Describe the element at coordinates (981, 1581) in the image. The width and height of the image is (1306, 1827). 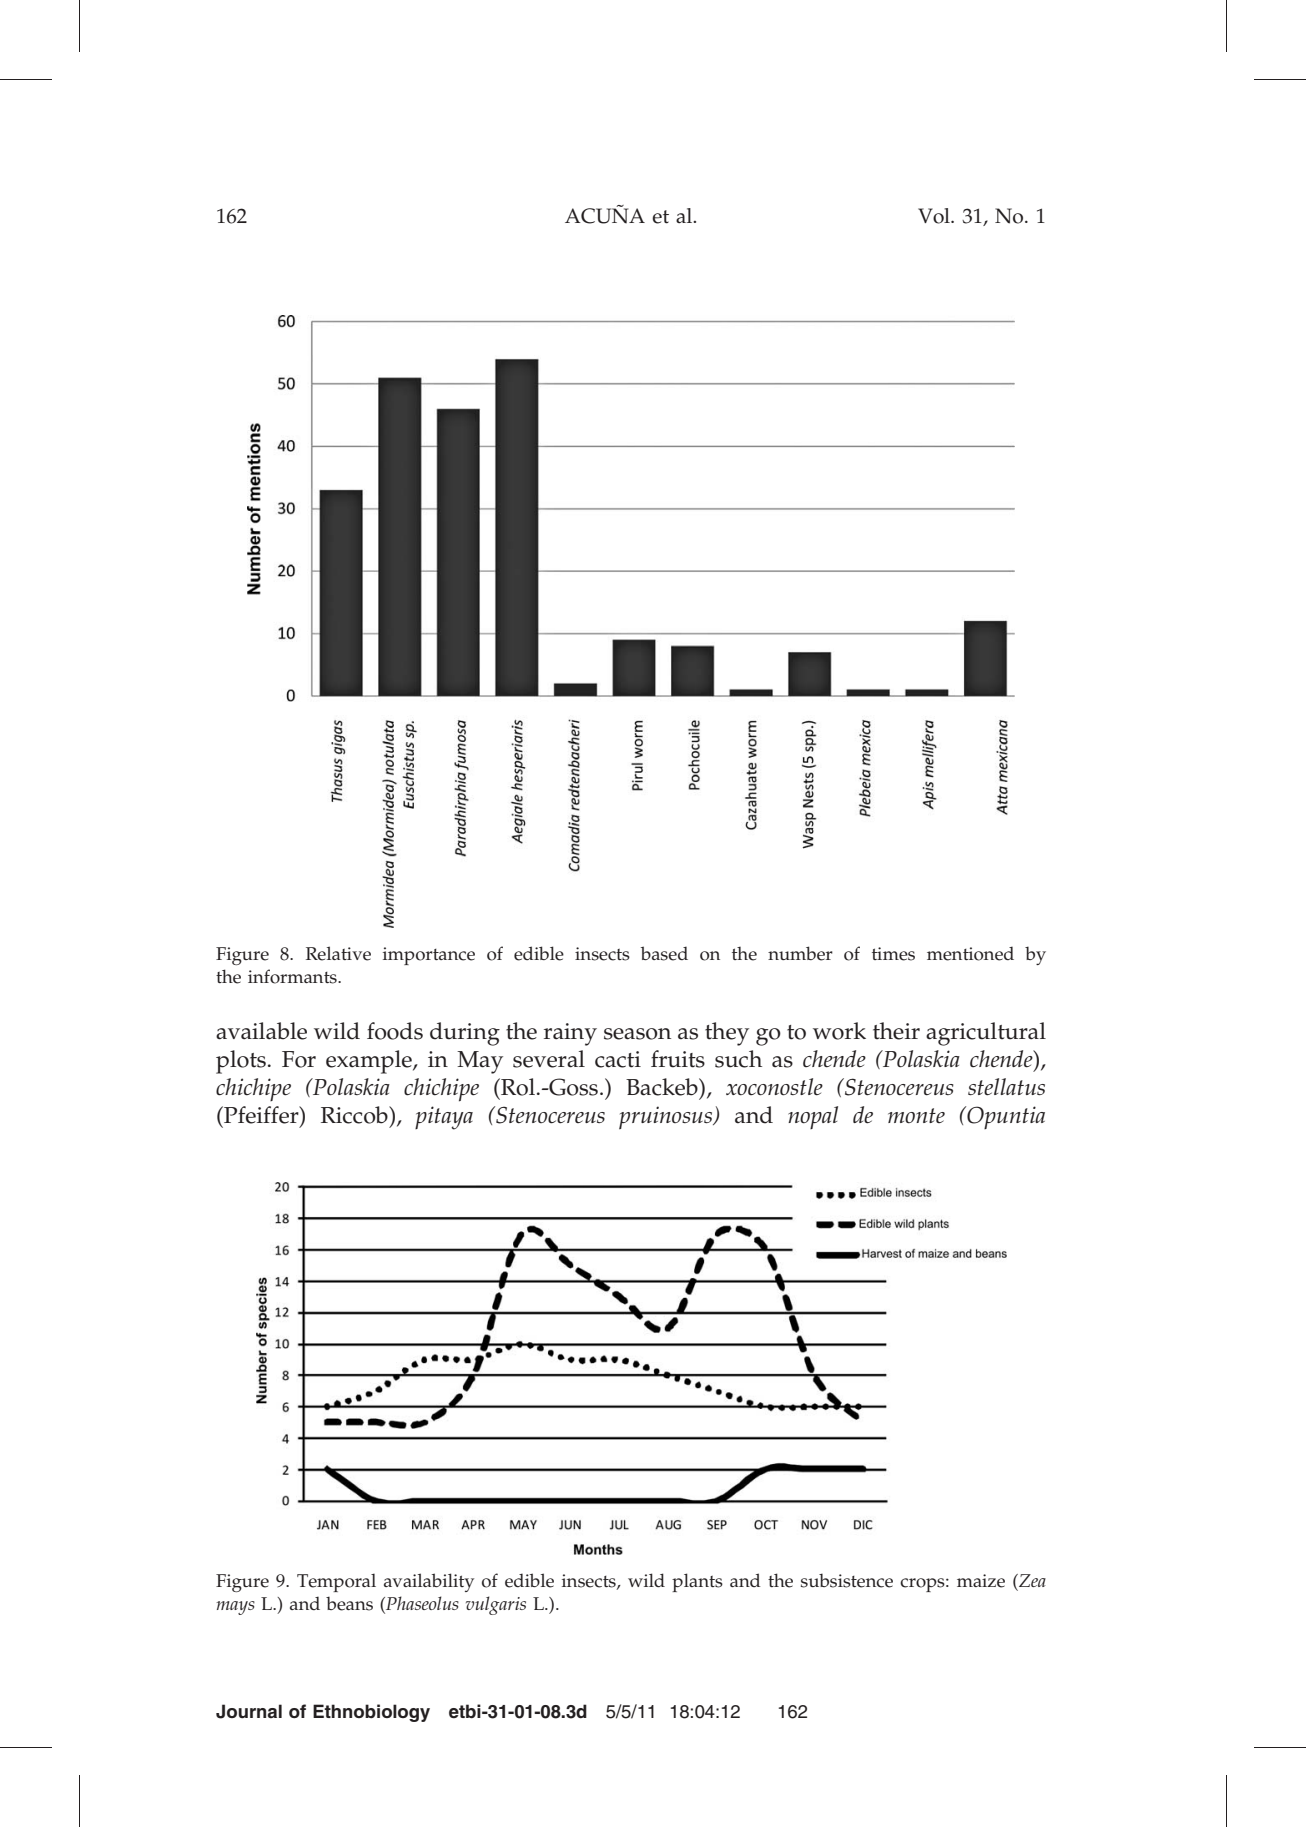
I see `maize` at that location.
